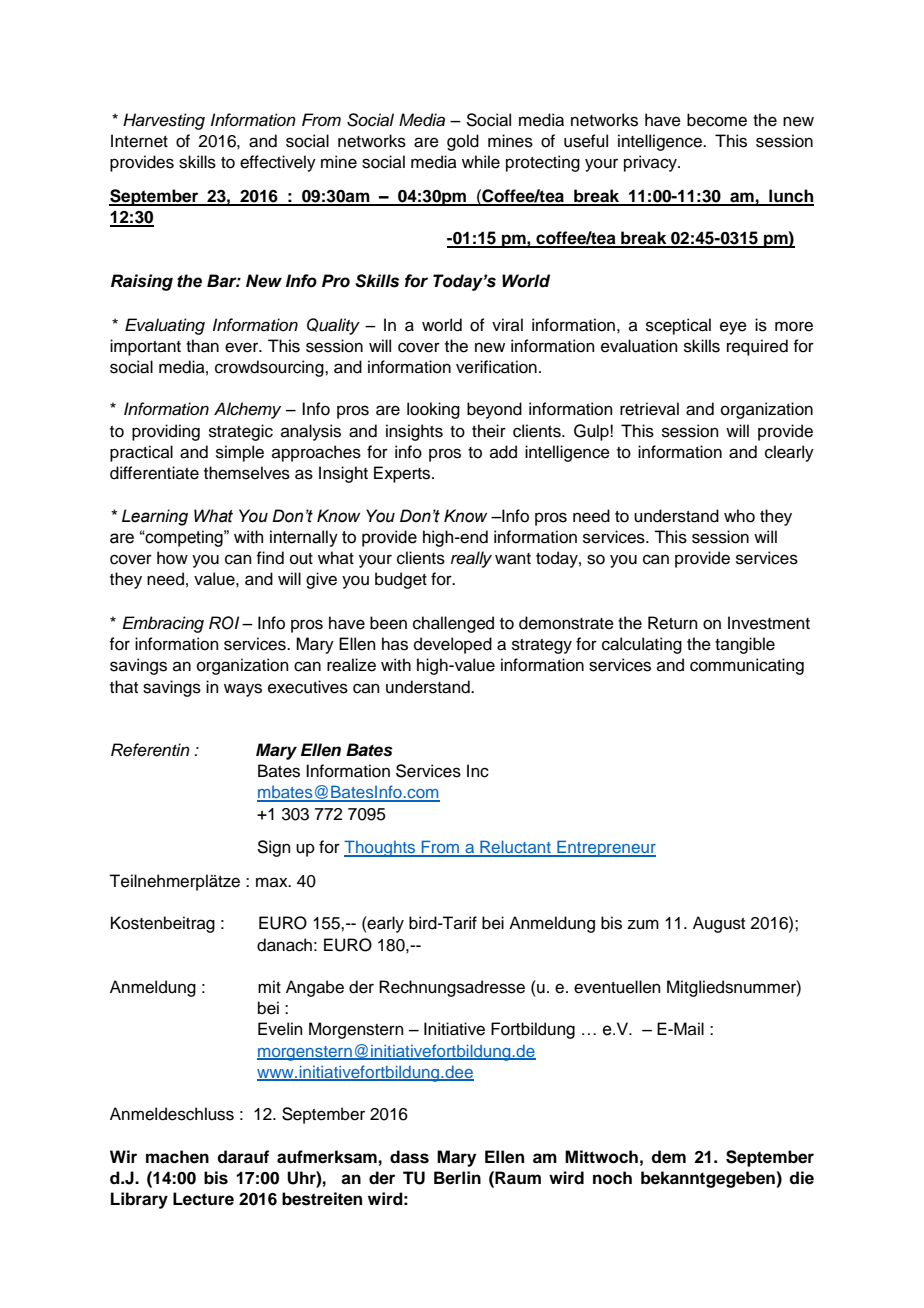  Describe the element at coordinates (247, 473) in the page. I see `themselves` at that location.
